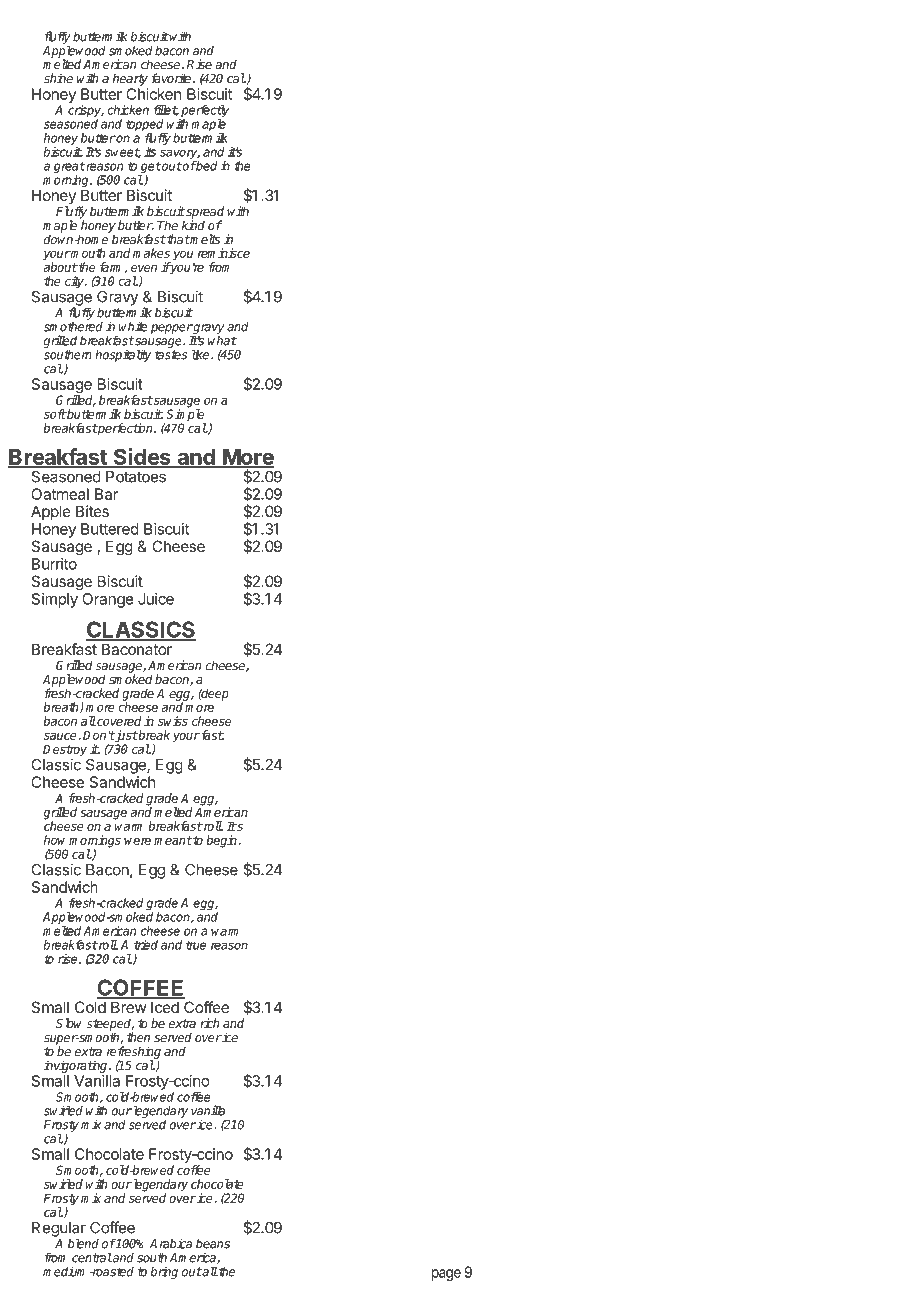 This screenshot has height=1308, width=924. I want to click on true, so click(196, 945).
